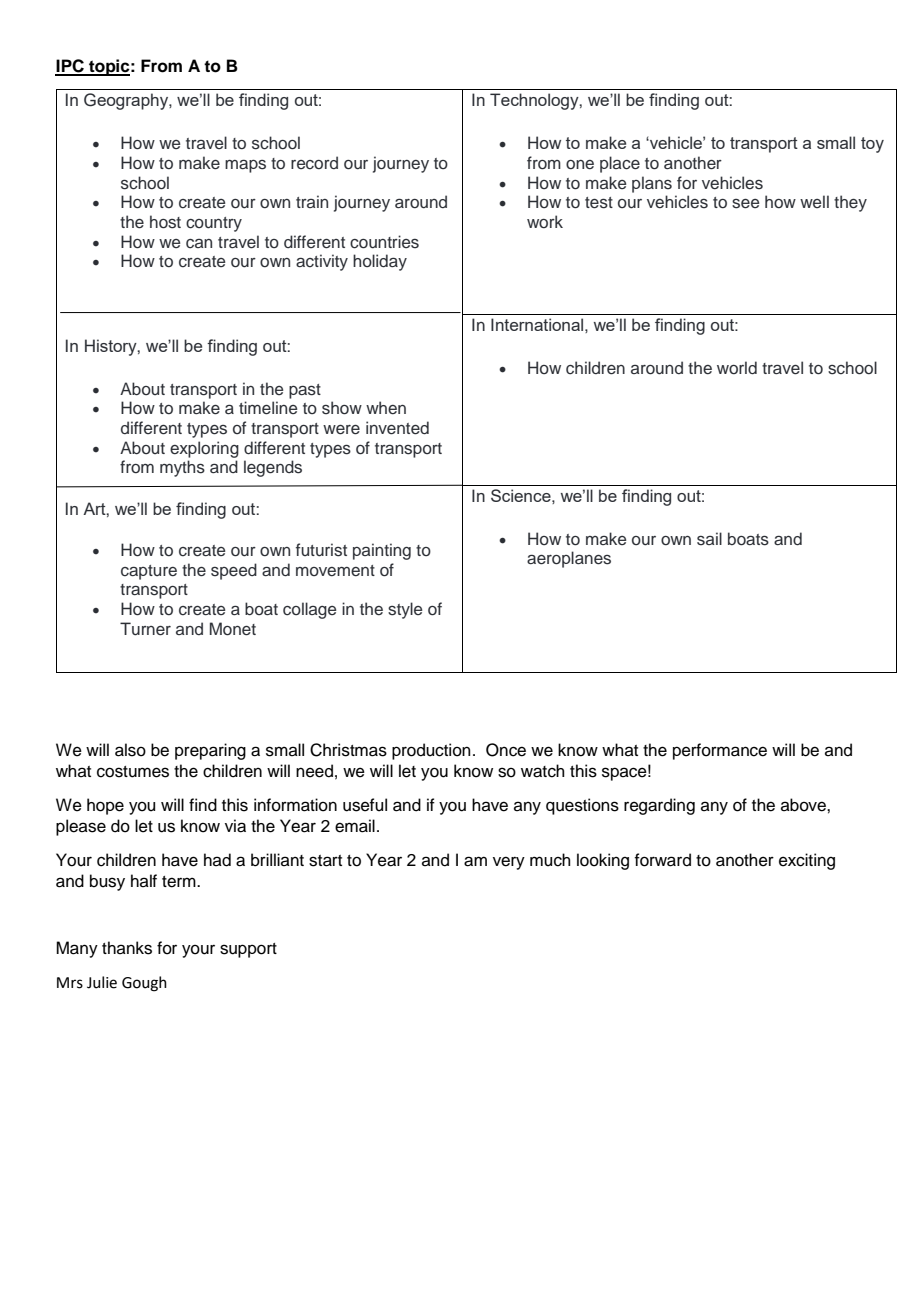 The height and width of the screenshot is (1308, 924). Describe the element at coordinates (386, 408) in the screenshot. I see `when` at that location.
